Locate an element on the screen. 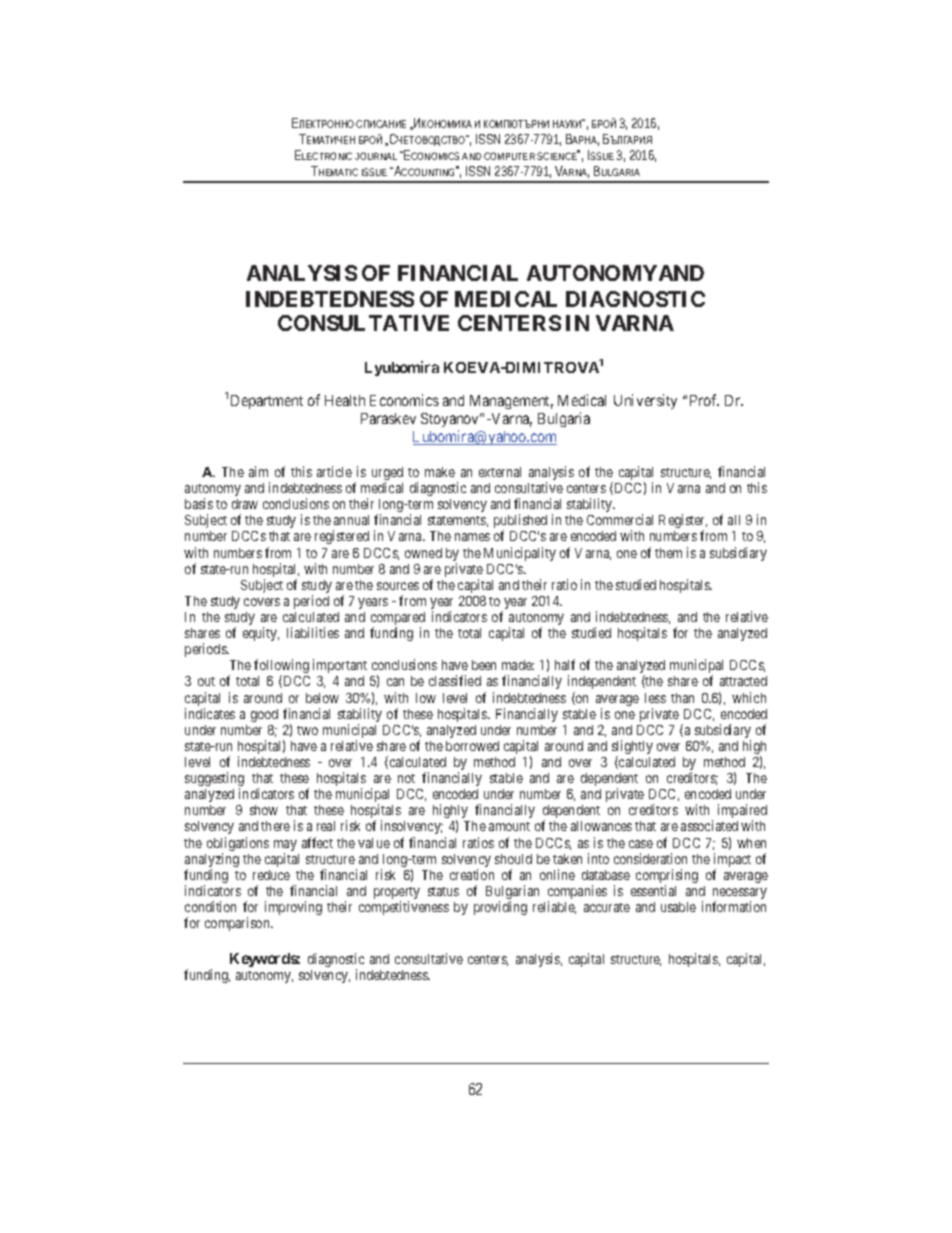 The image size is (952, 1233). borrowed is located at coordinates (472, 746).
